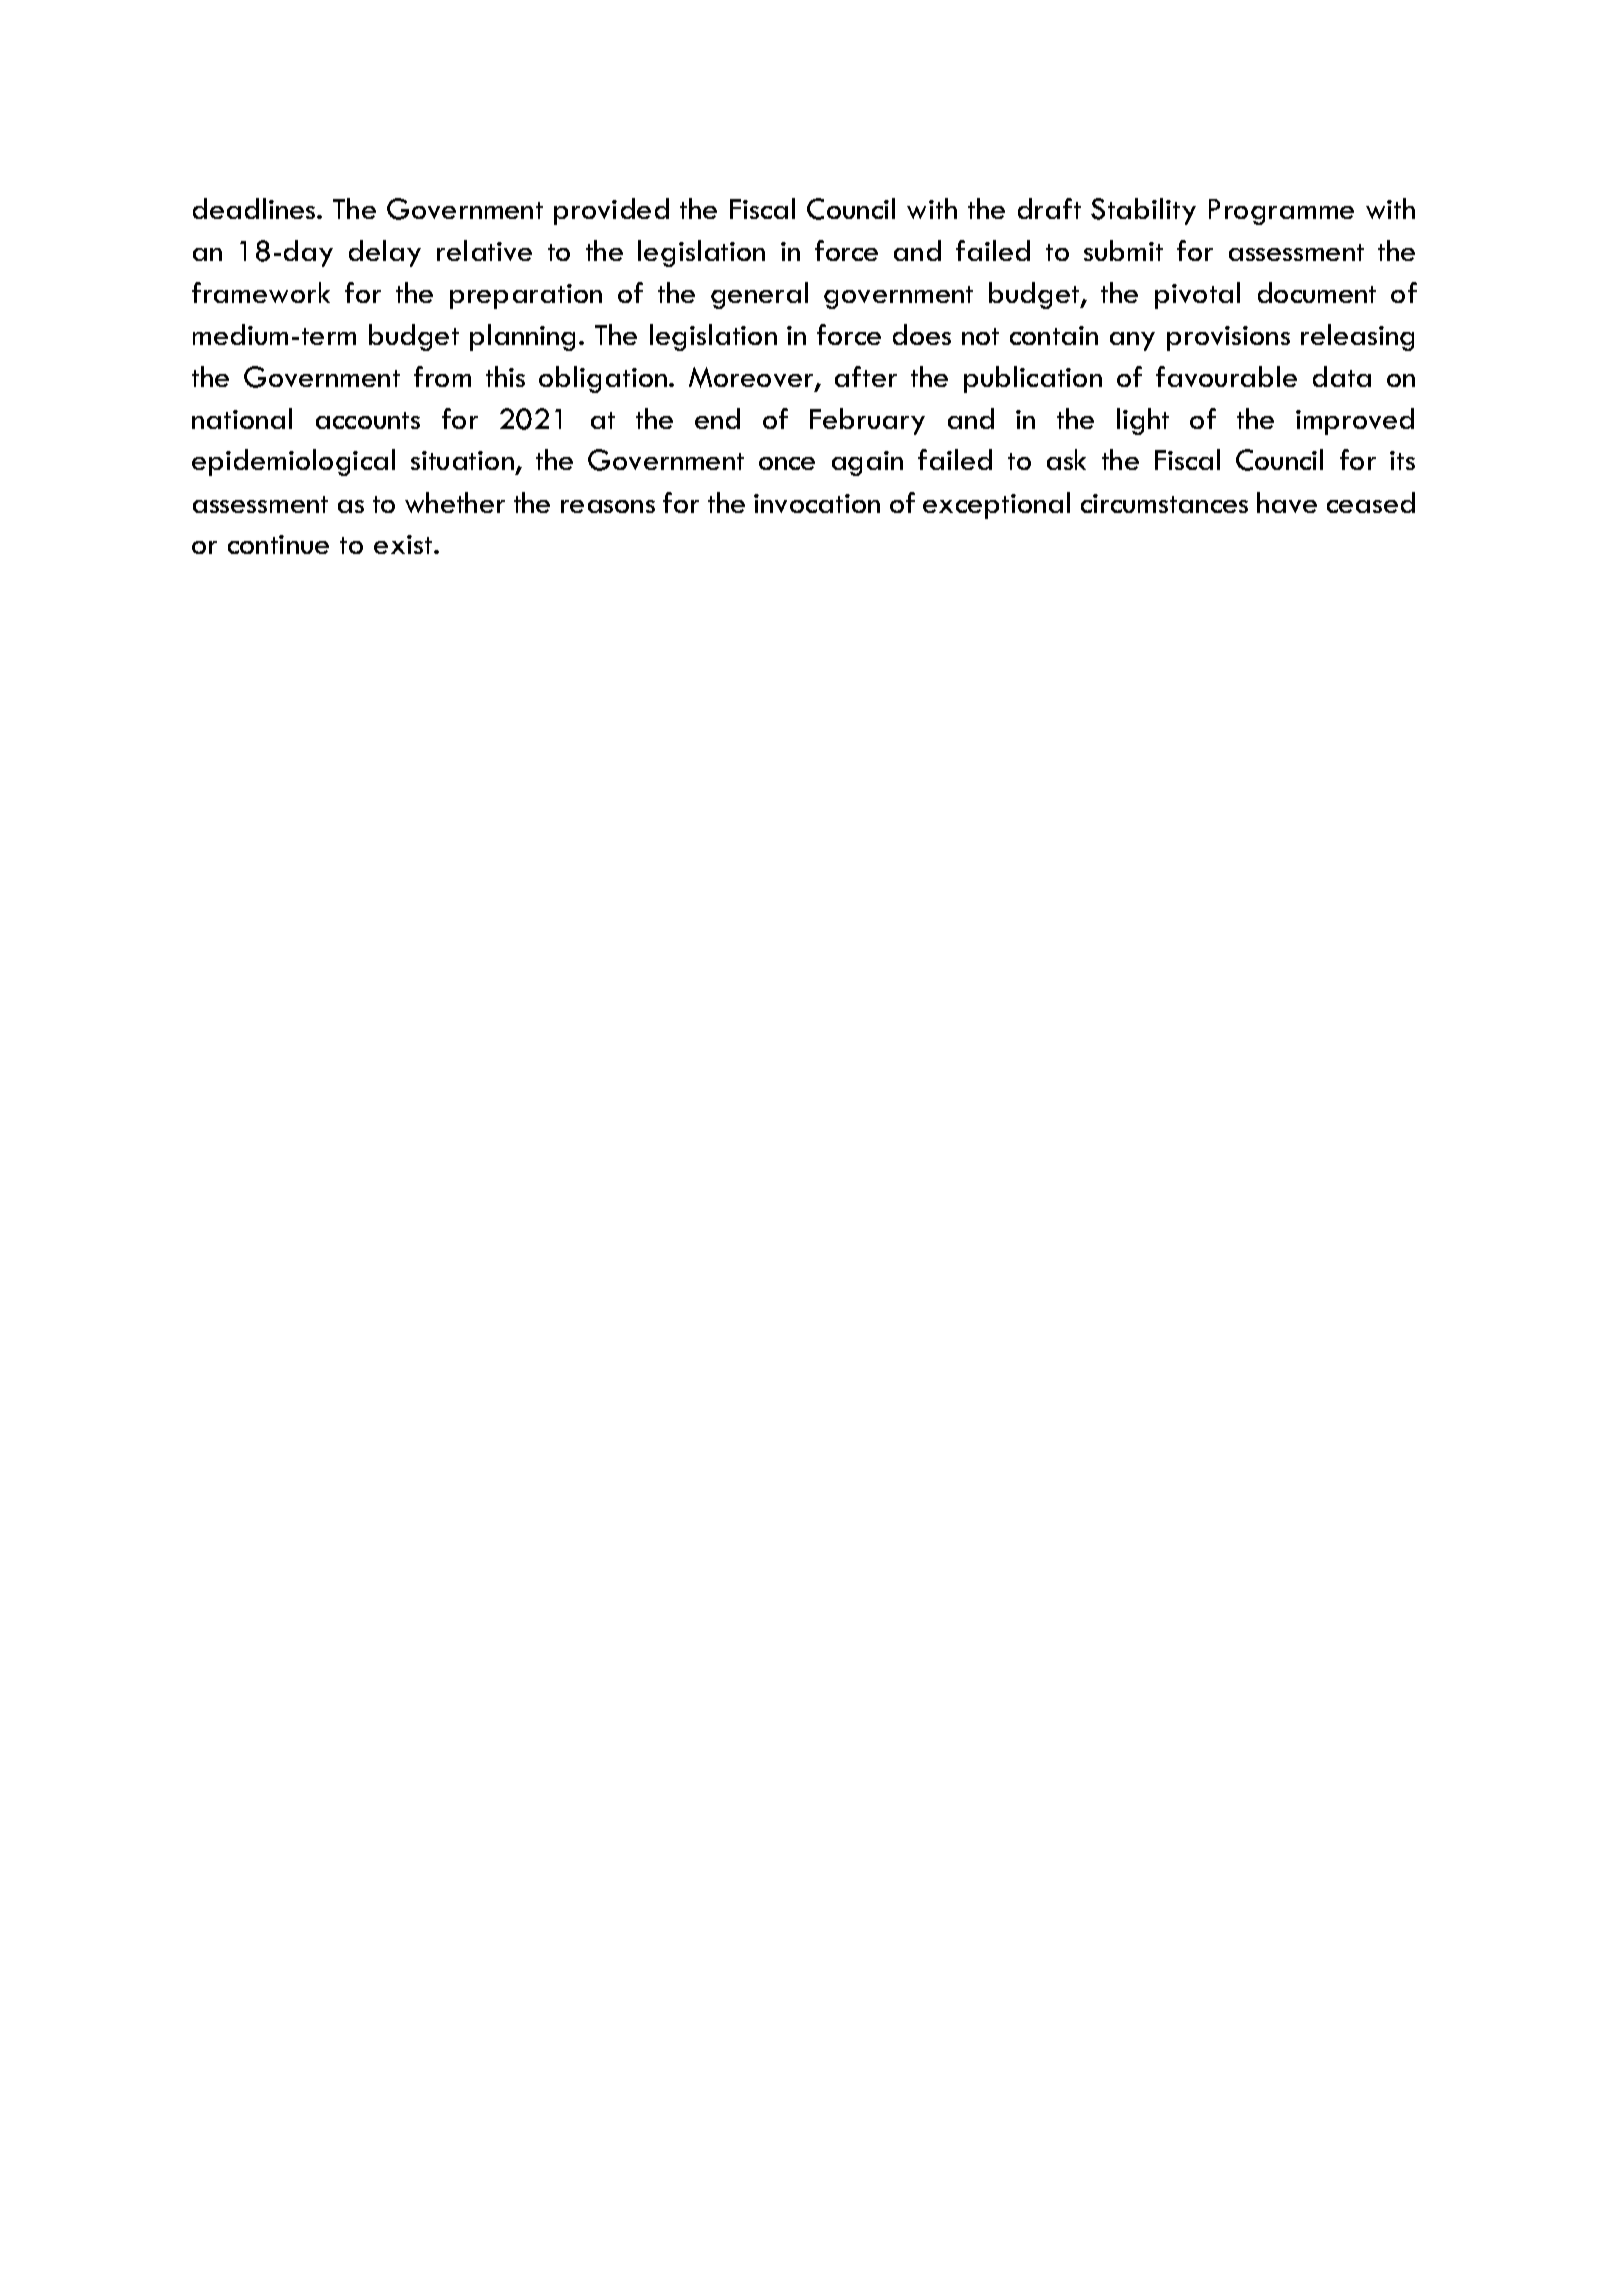 The height and width of the screenshot is (2275, 1609). Describe the element at coordinates (787, 463) in the screenshot. I see `once` at that location.
